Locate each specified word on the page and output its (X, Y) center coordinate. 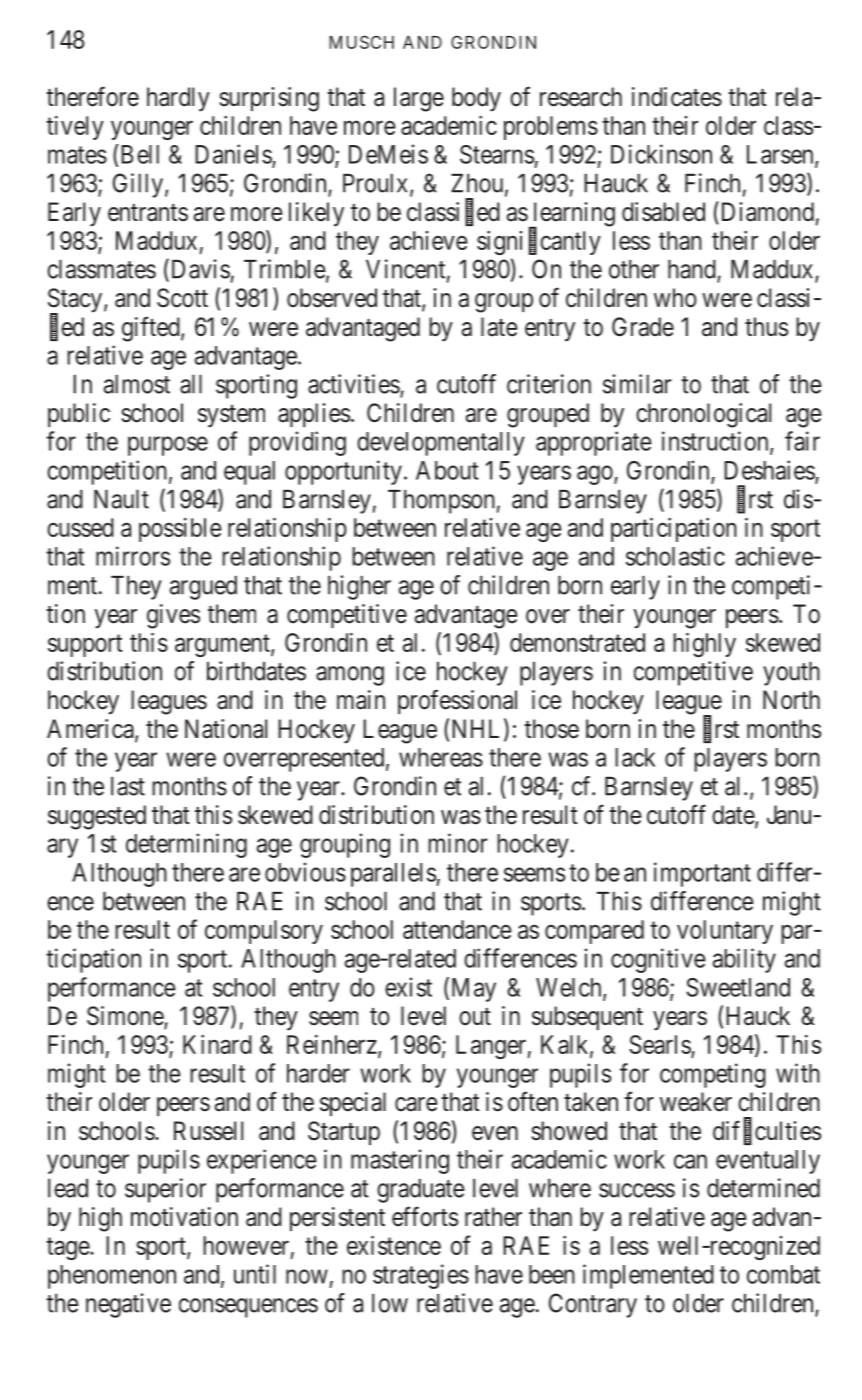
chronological (703, 415)
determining (186, 845)
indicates (677, 97)
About (447, 470)
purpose (168, 446)
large (419, 99)
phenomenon (112, 1277)
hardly (178, 99)
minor (457, 843)
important (702, 874)
